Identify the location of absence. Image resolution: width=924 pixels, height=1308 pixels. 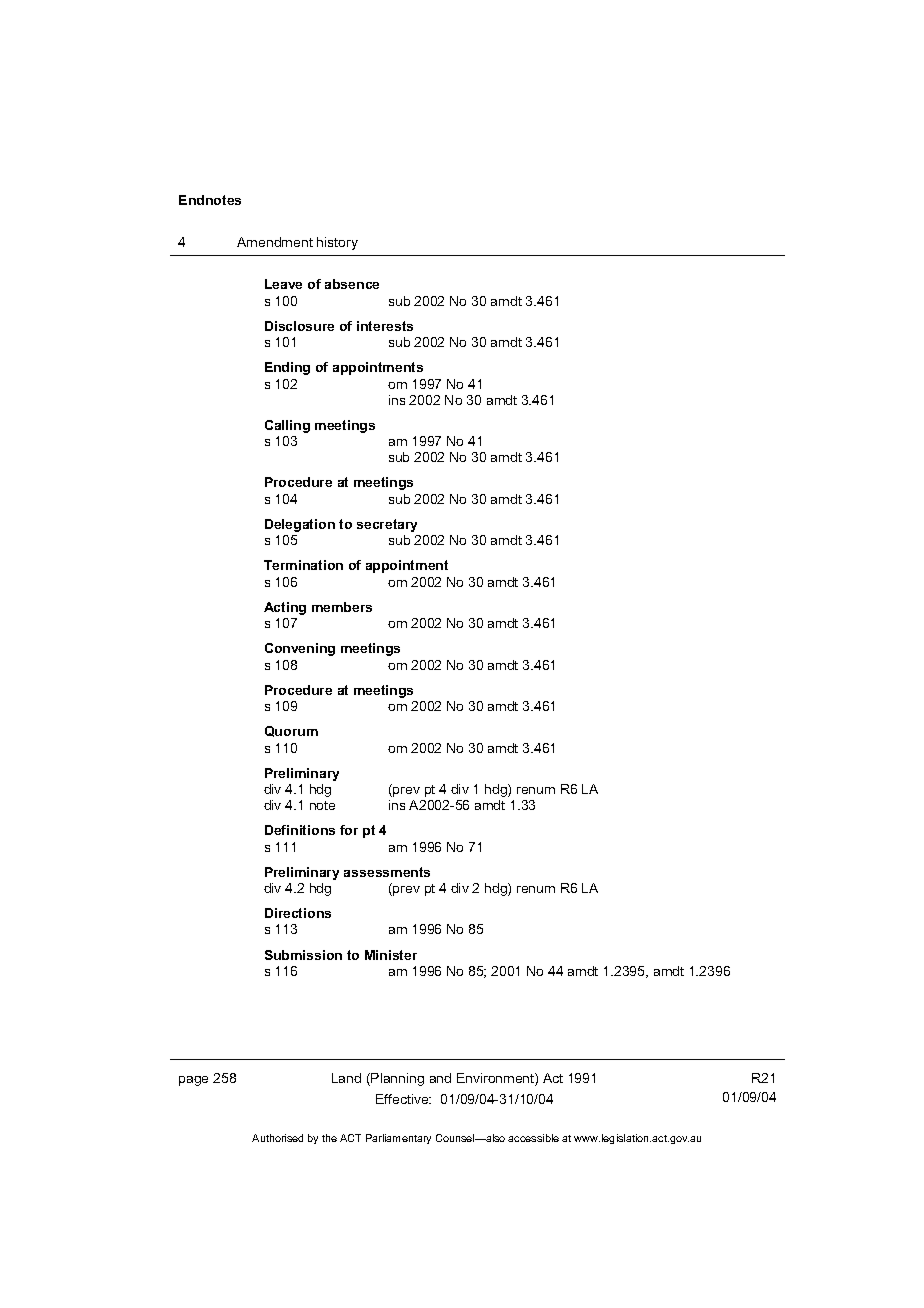
(352, 284).
